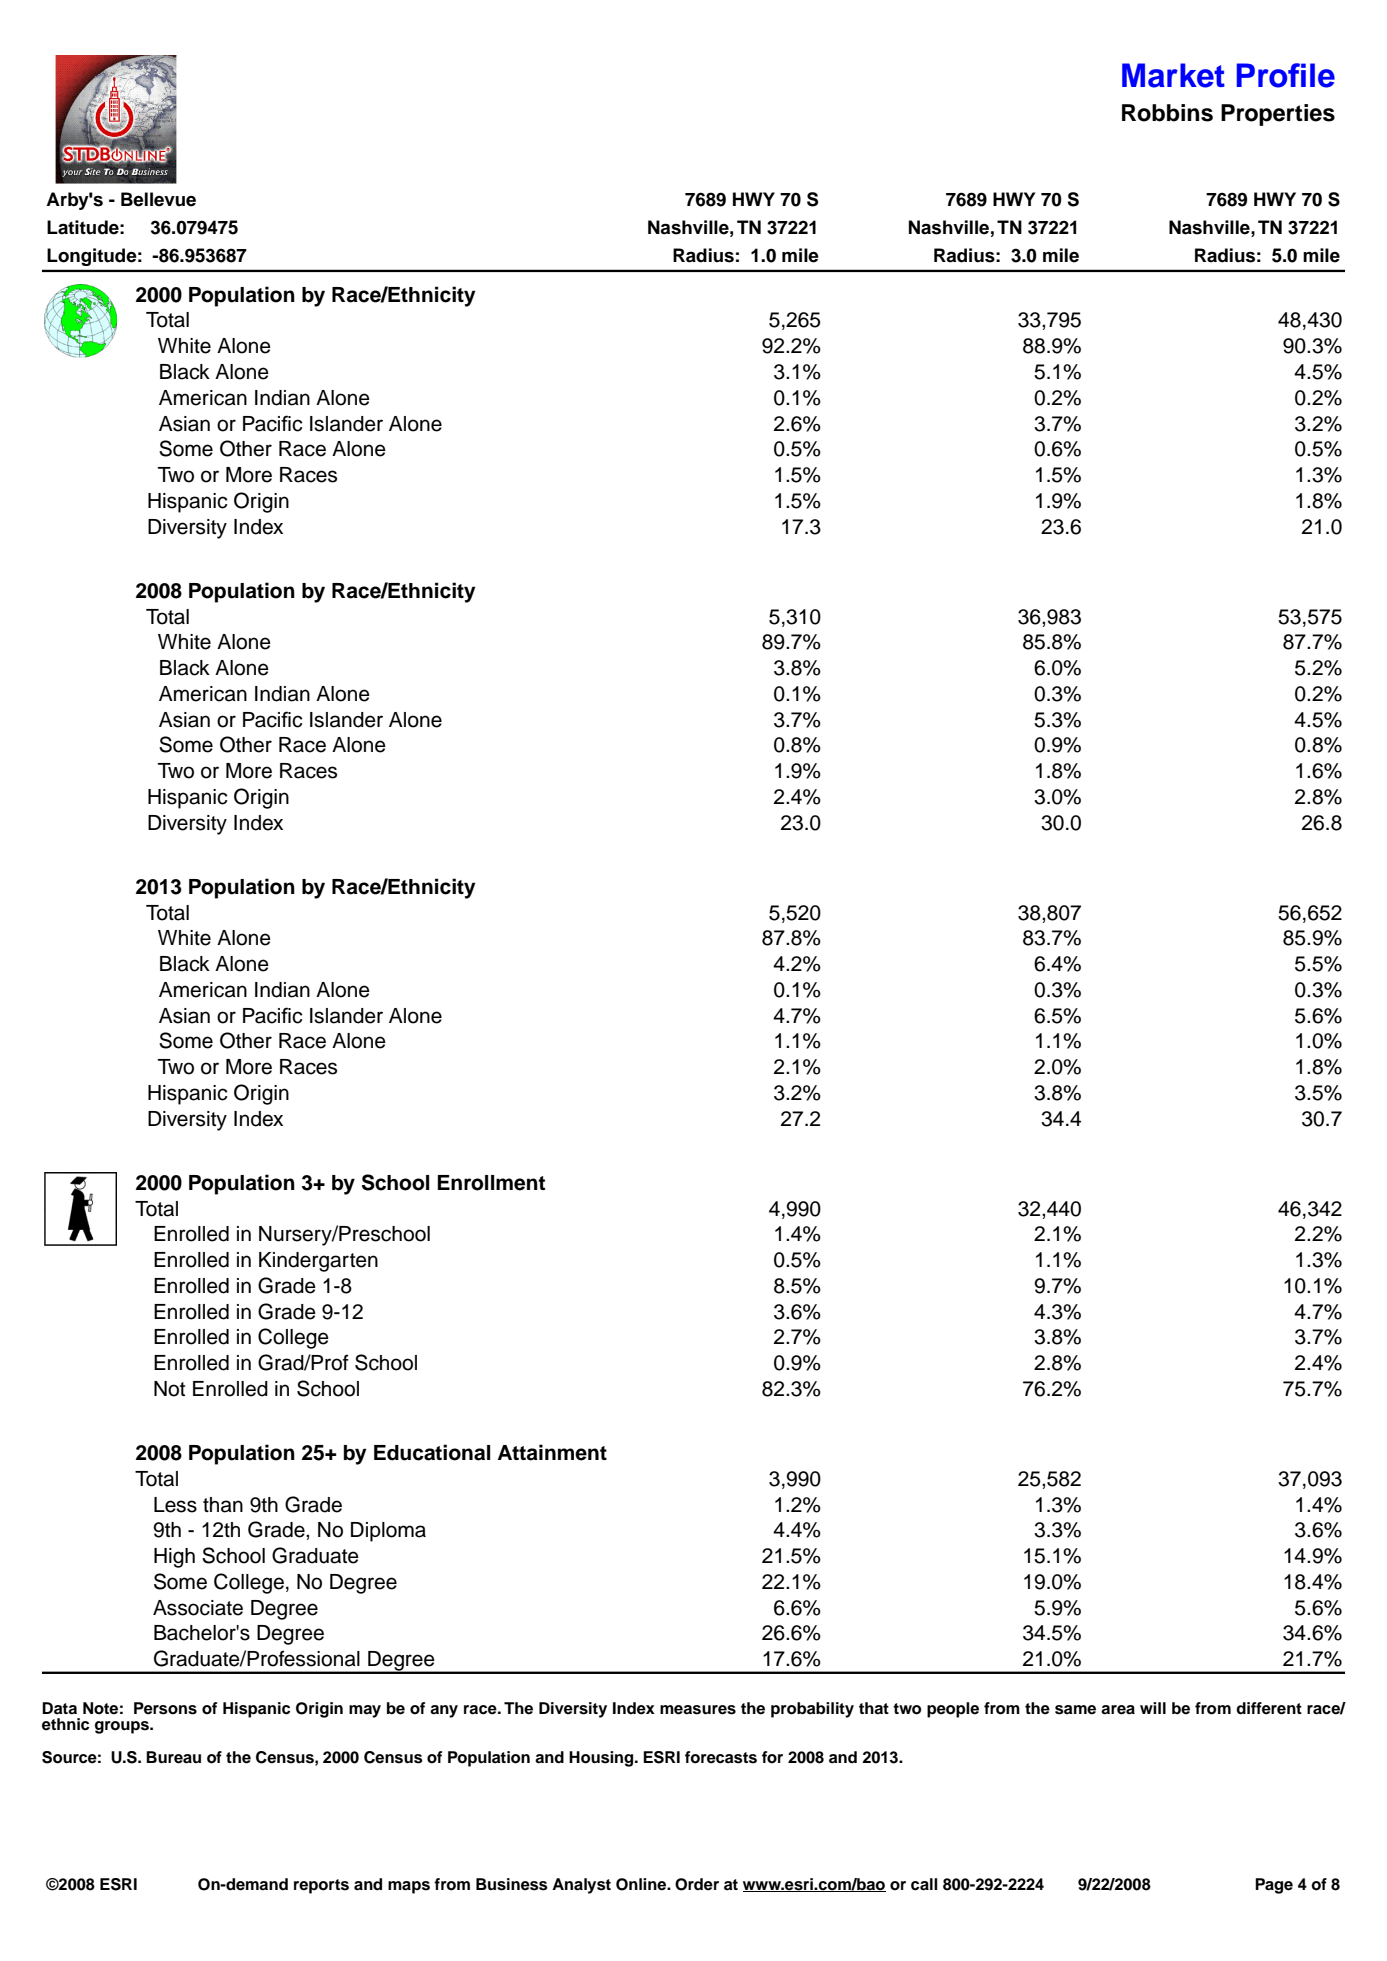 The height and width of the image is (1961, 1387). I want to click on Diploma, so click(388, 1532).
